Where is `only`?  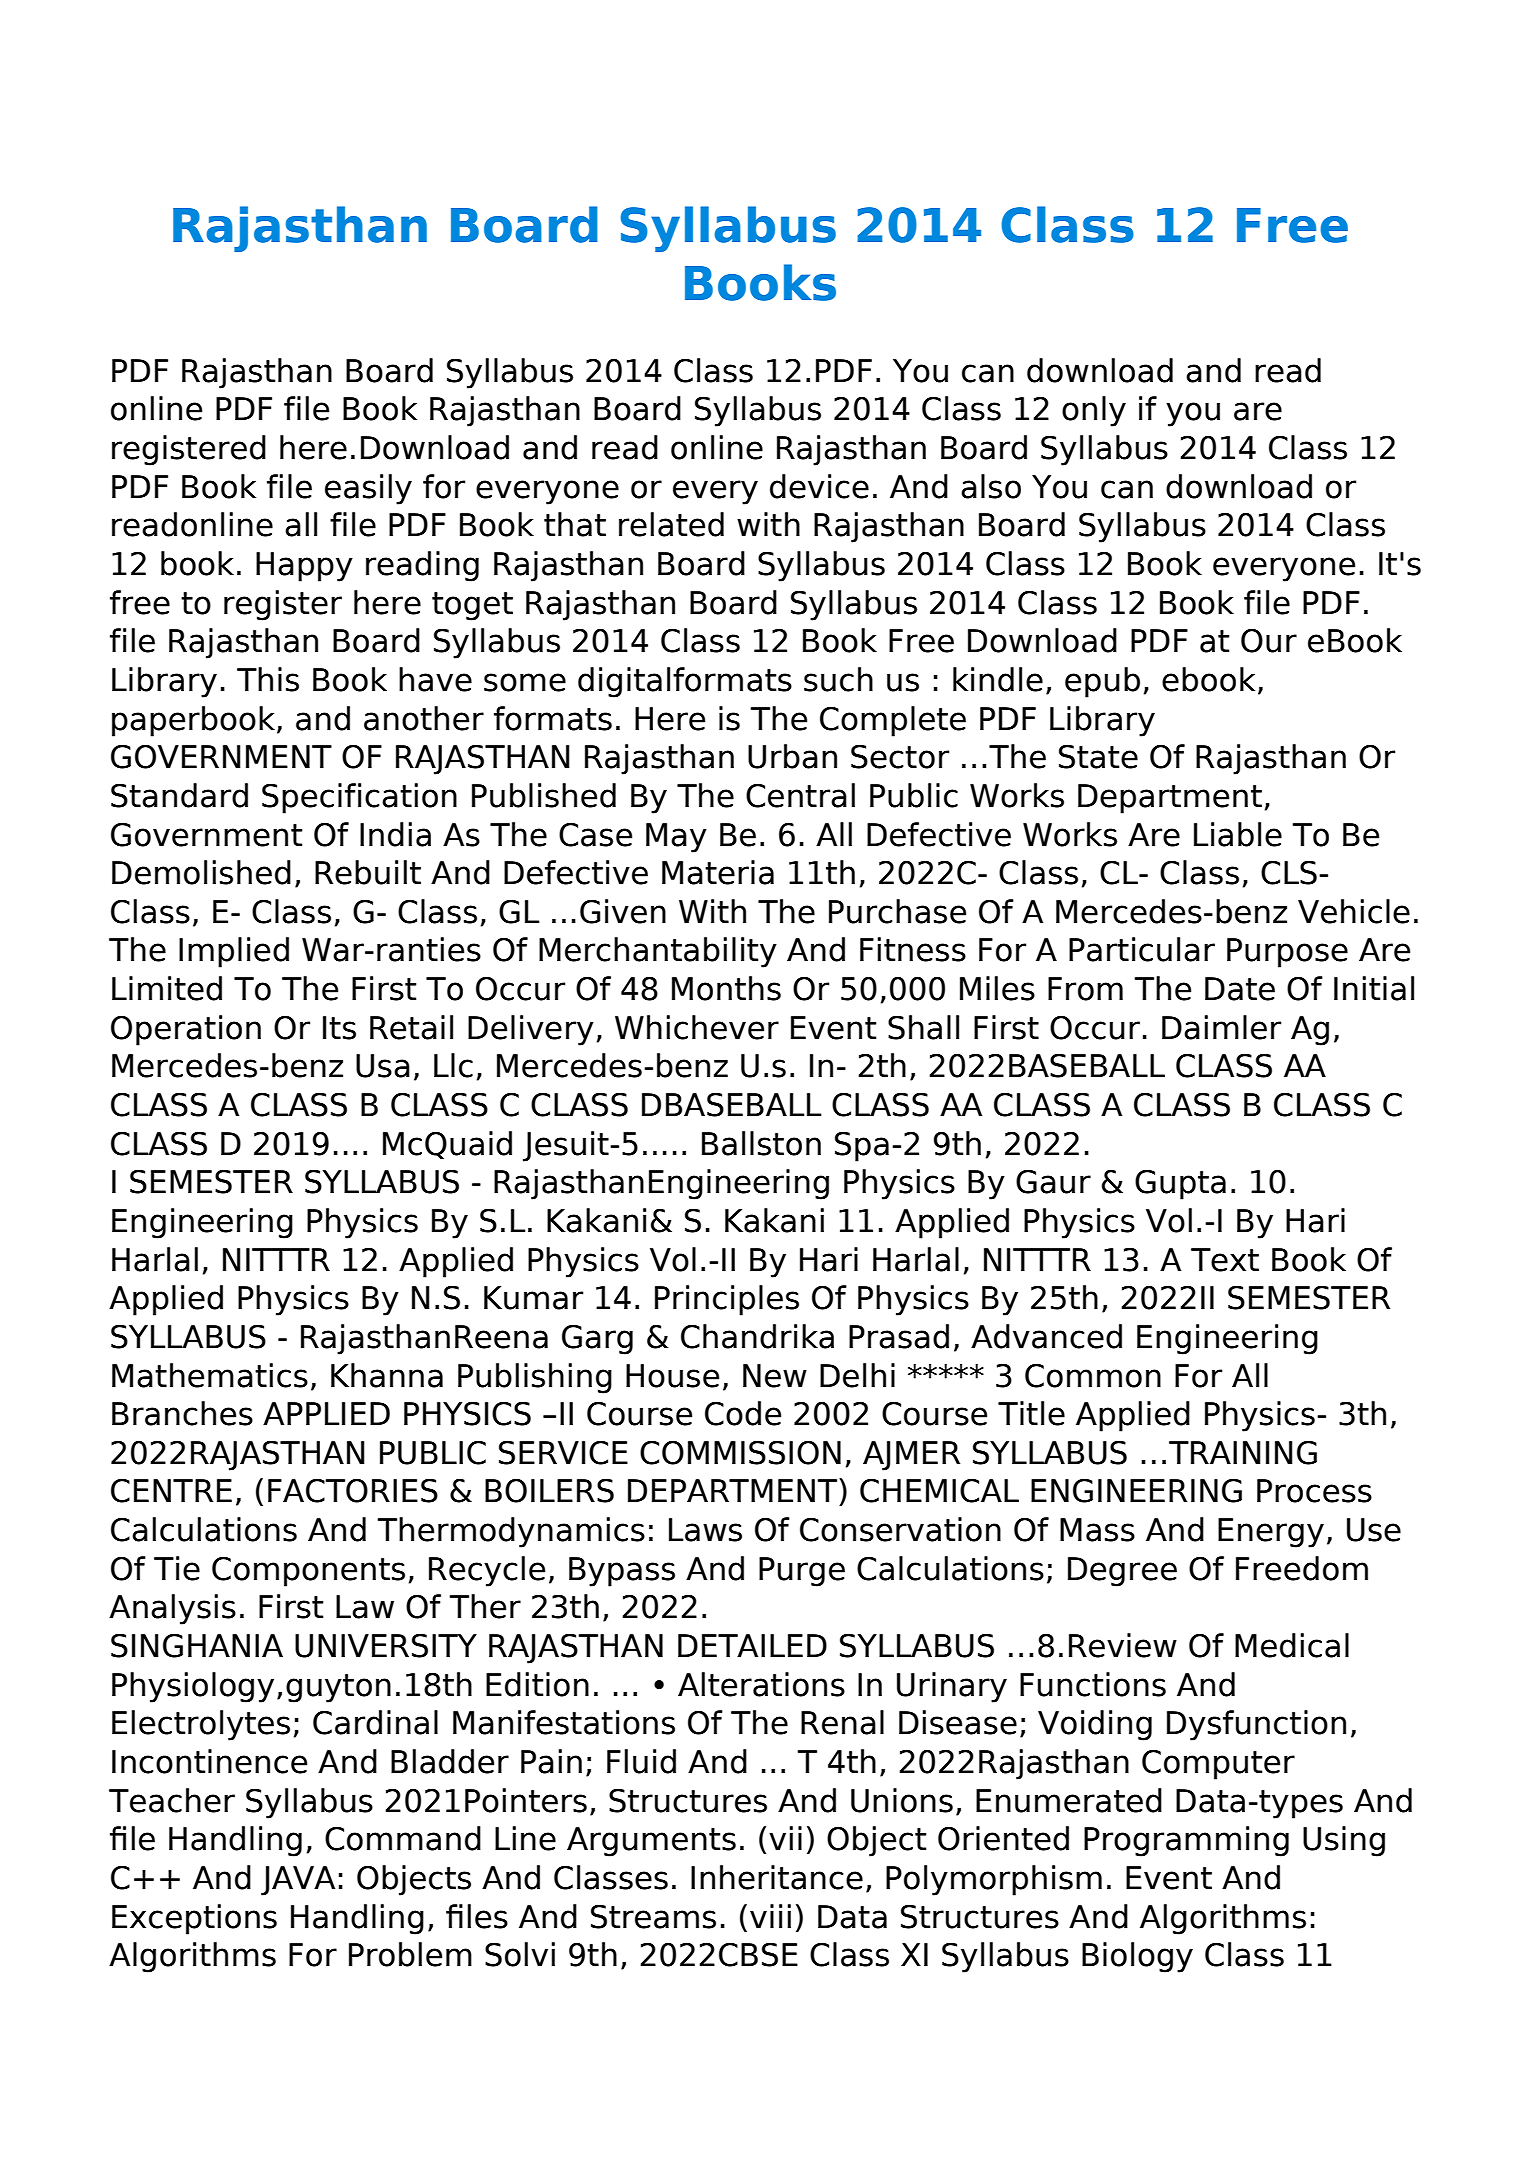
only is located at coordinates (1094, 411).
